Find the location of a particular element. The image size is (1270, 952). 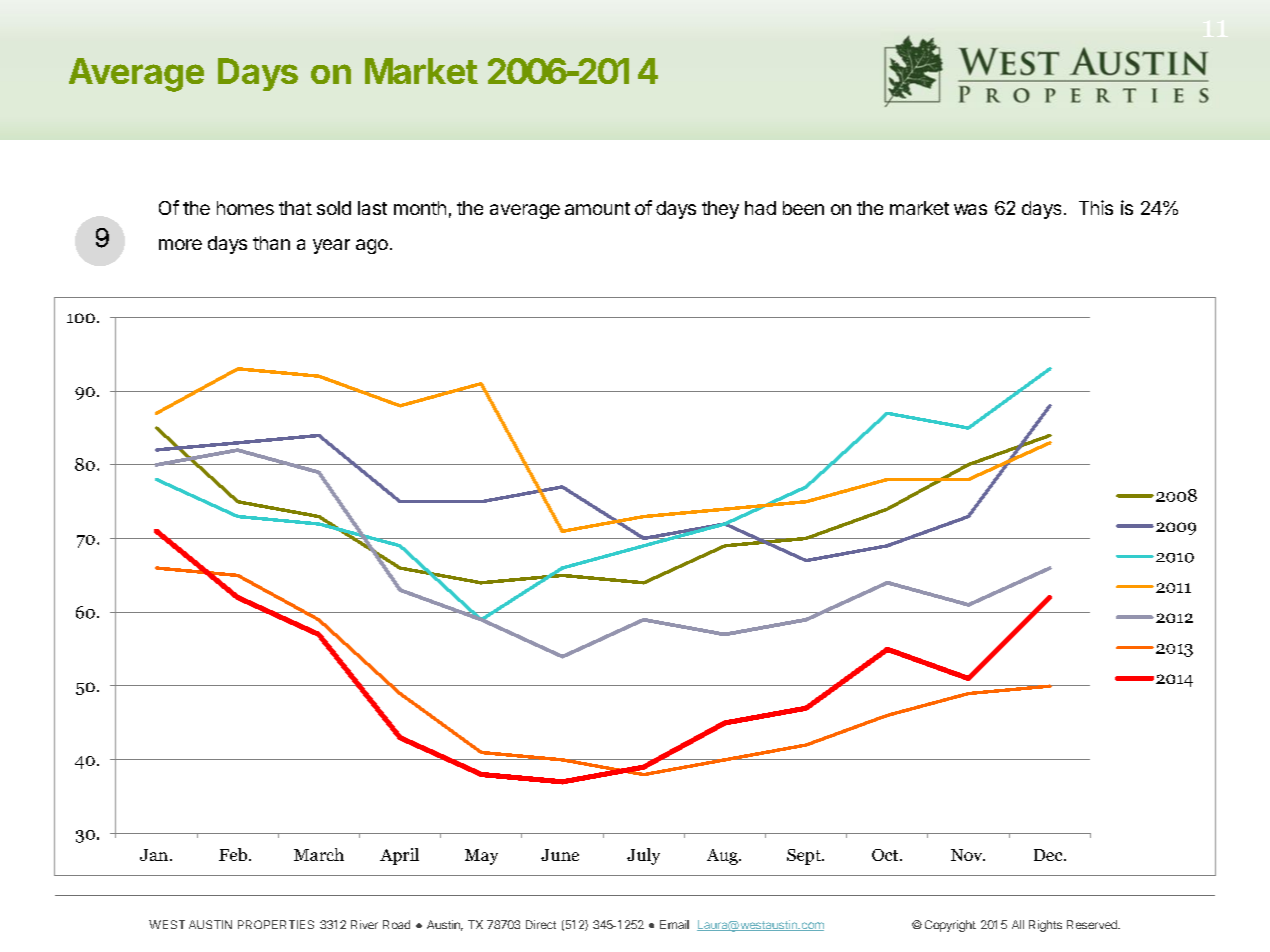

Feb is located at coordinates (233, 854).
